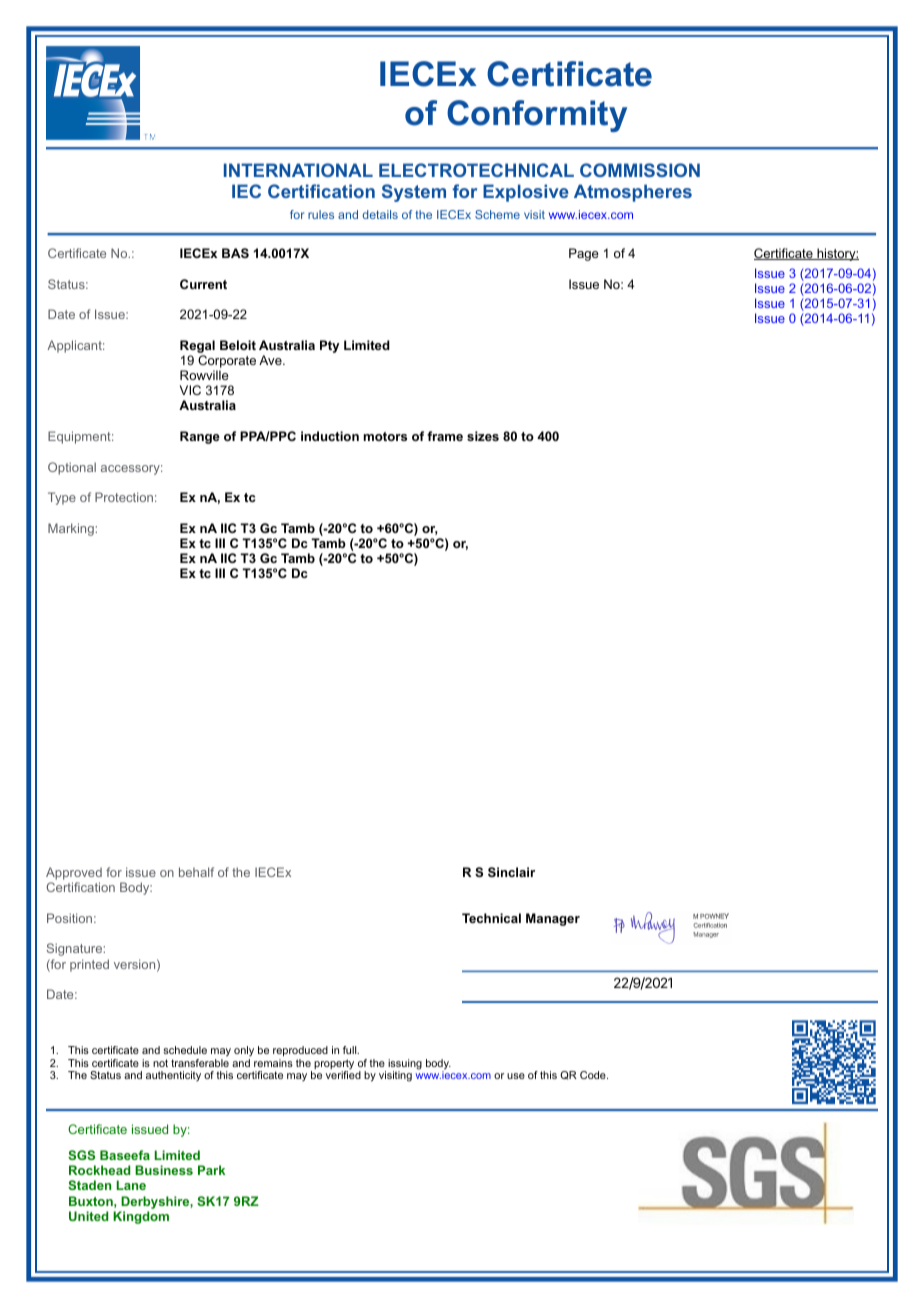 The image size is (924, 1308). What do you see at coordinates (537, 116) in the page?
I see `Conformity` at bounding box center [537, 116].
